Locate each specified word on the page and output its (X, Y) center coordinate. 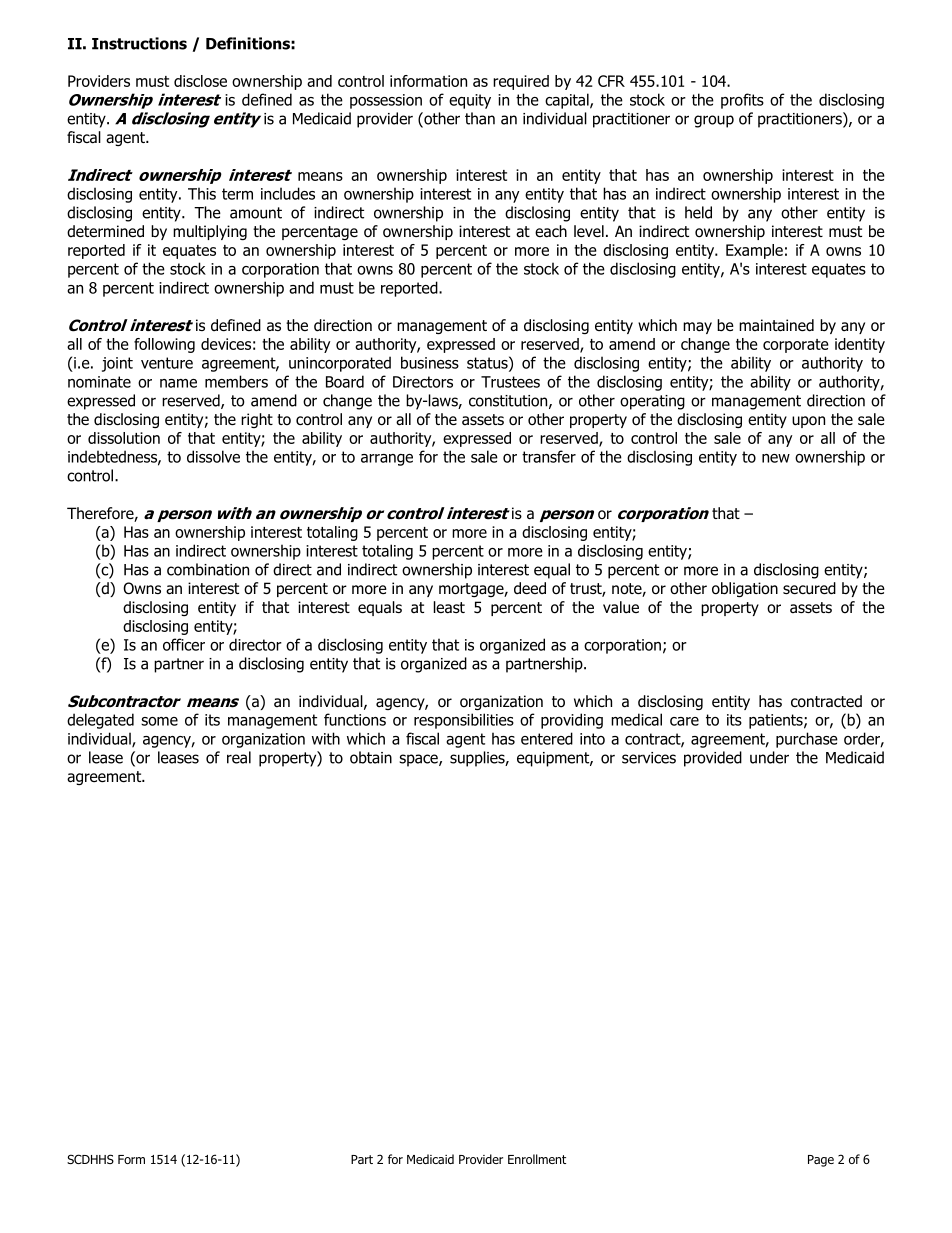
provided (713, 759)
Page (821, 1161)
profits (742, 101)
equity (470, 101)
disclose (200, 81)
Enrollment (537, 1159)
